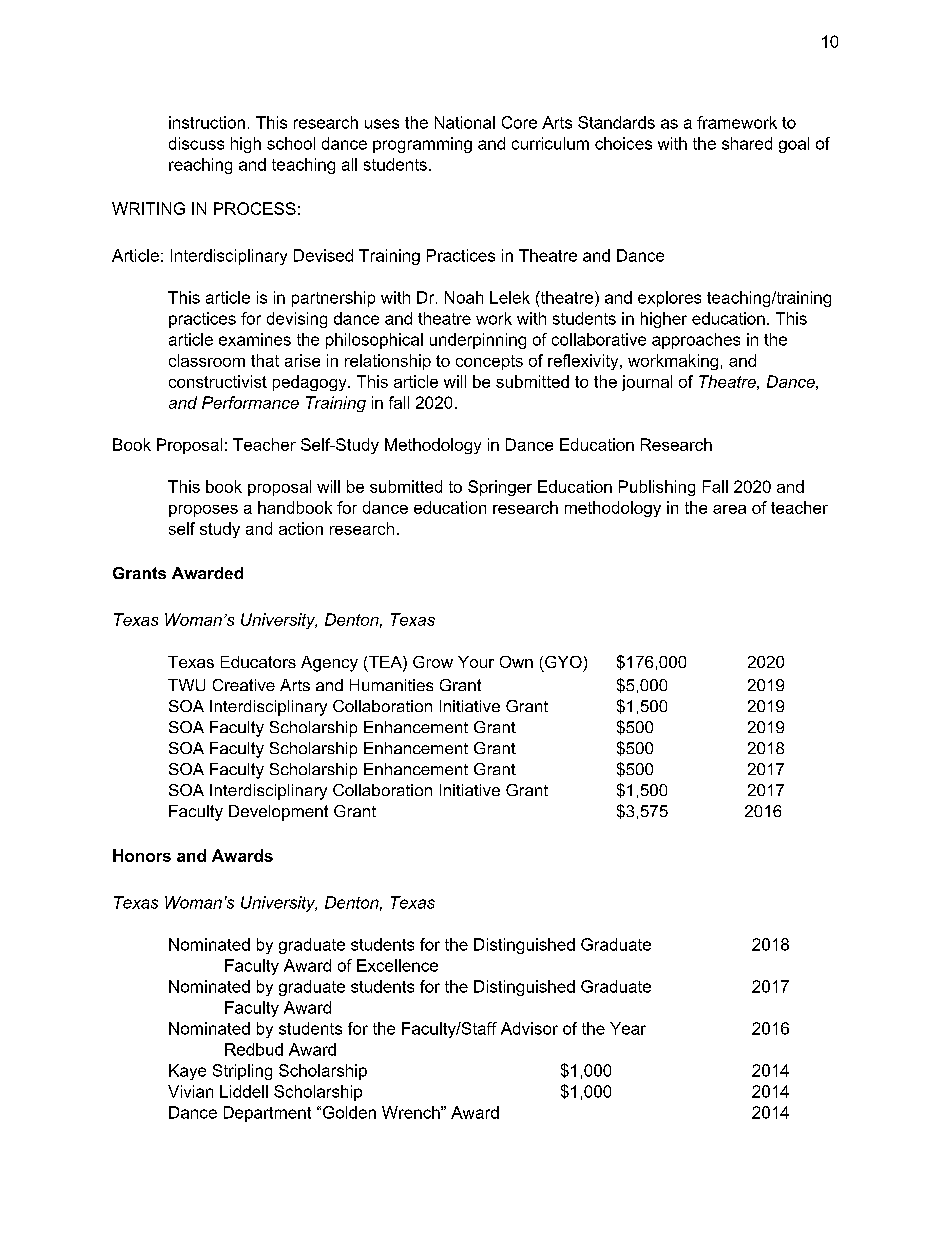 The image size is (952, 1233). What do you see at coordinates (747, 143) in the screenshot?
I see `shared` at bounding box center [747, 143].
